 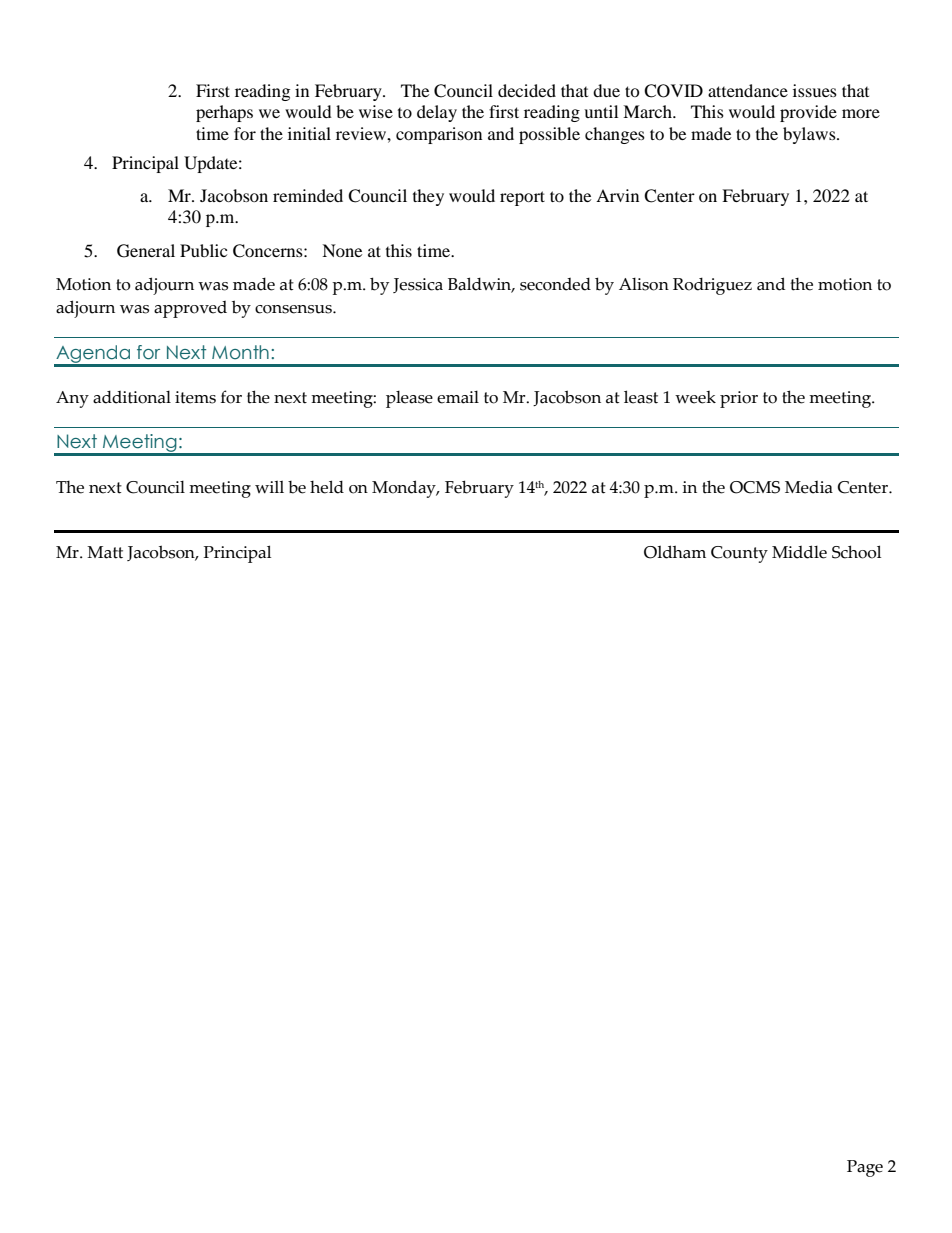 What do you see at coordinates (799, 552) in the screenshot?
I see `Middle` at bounding box center [799, 552].
